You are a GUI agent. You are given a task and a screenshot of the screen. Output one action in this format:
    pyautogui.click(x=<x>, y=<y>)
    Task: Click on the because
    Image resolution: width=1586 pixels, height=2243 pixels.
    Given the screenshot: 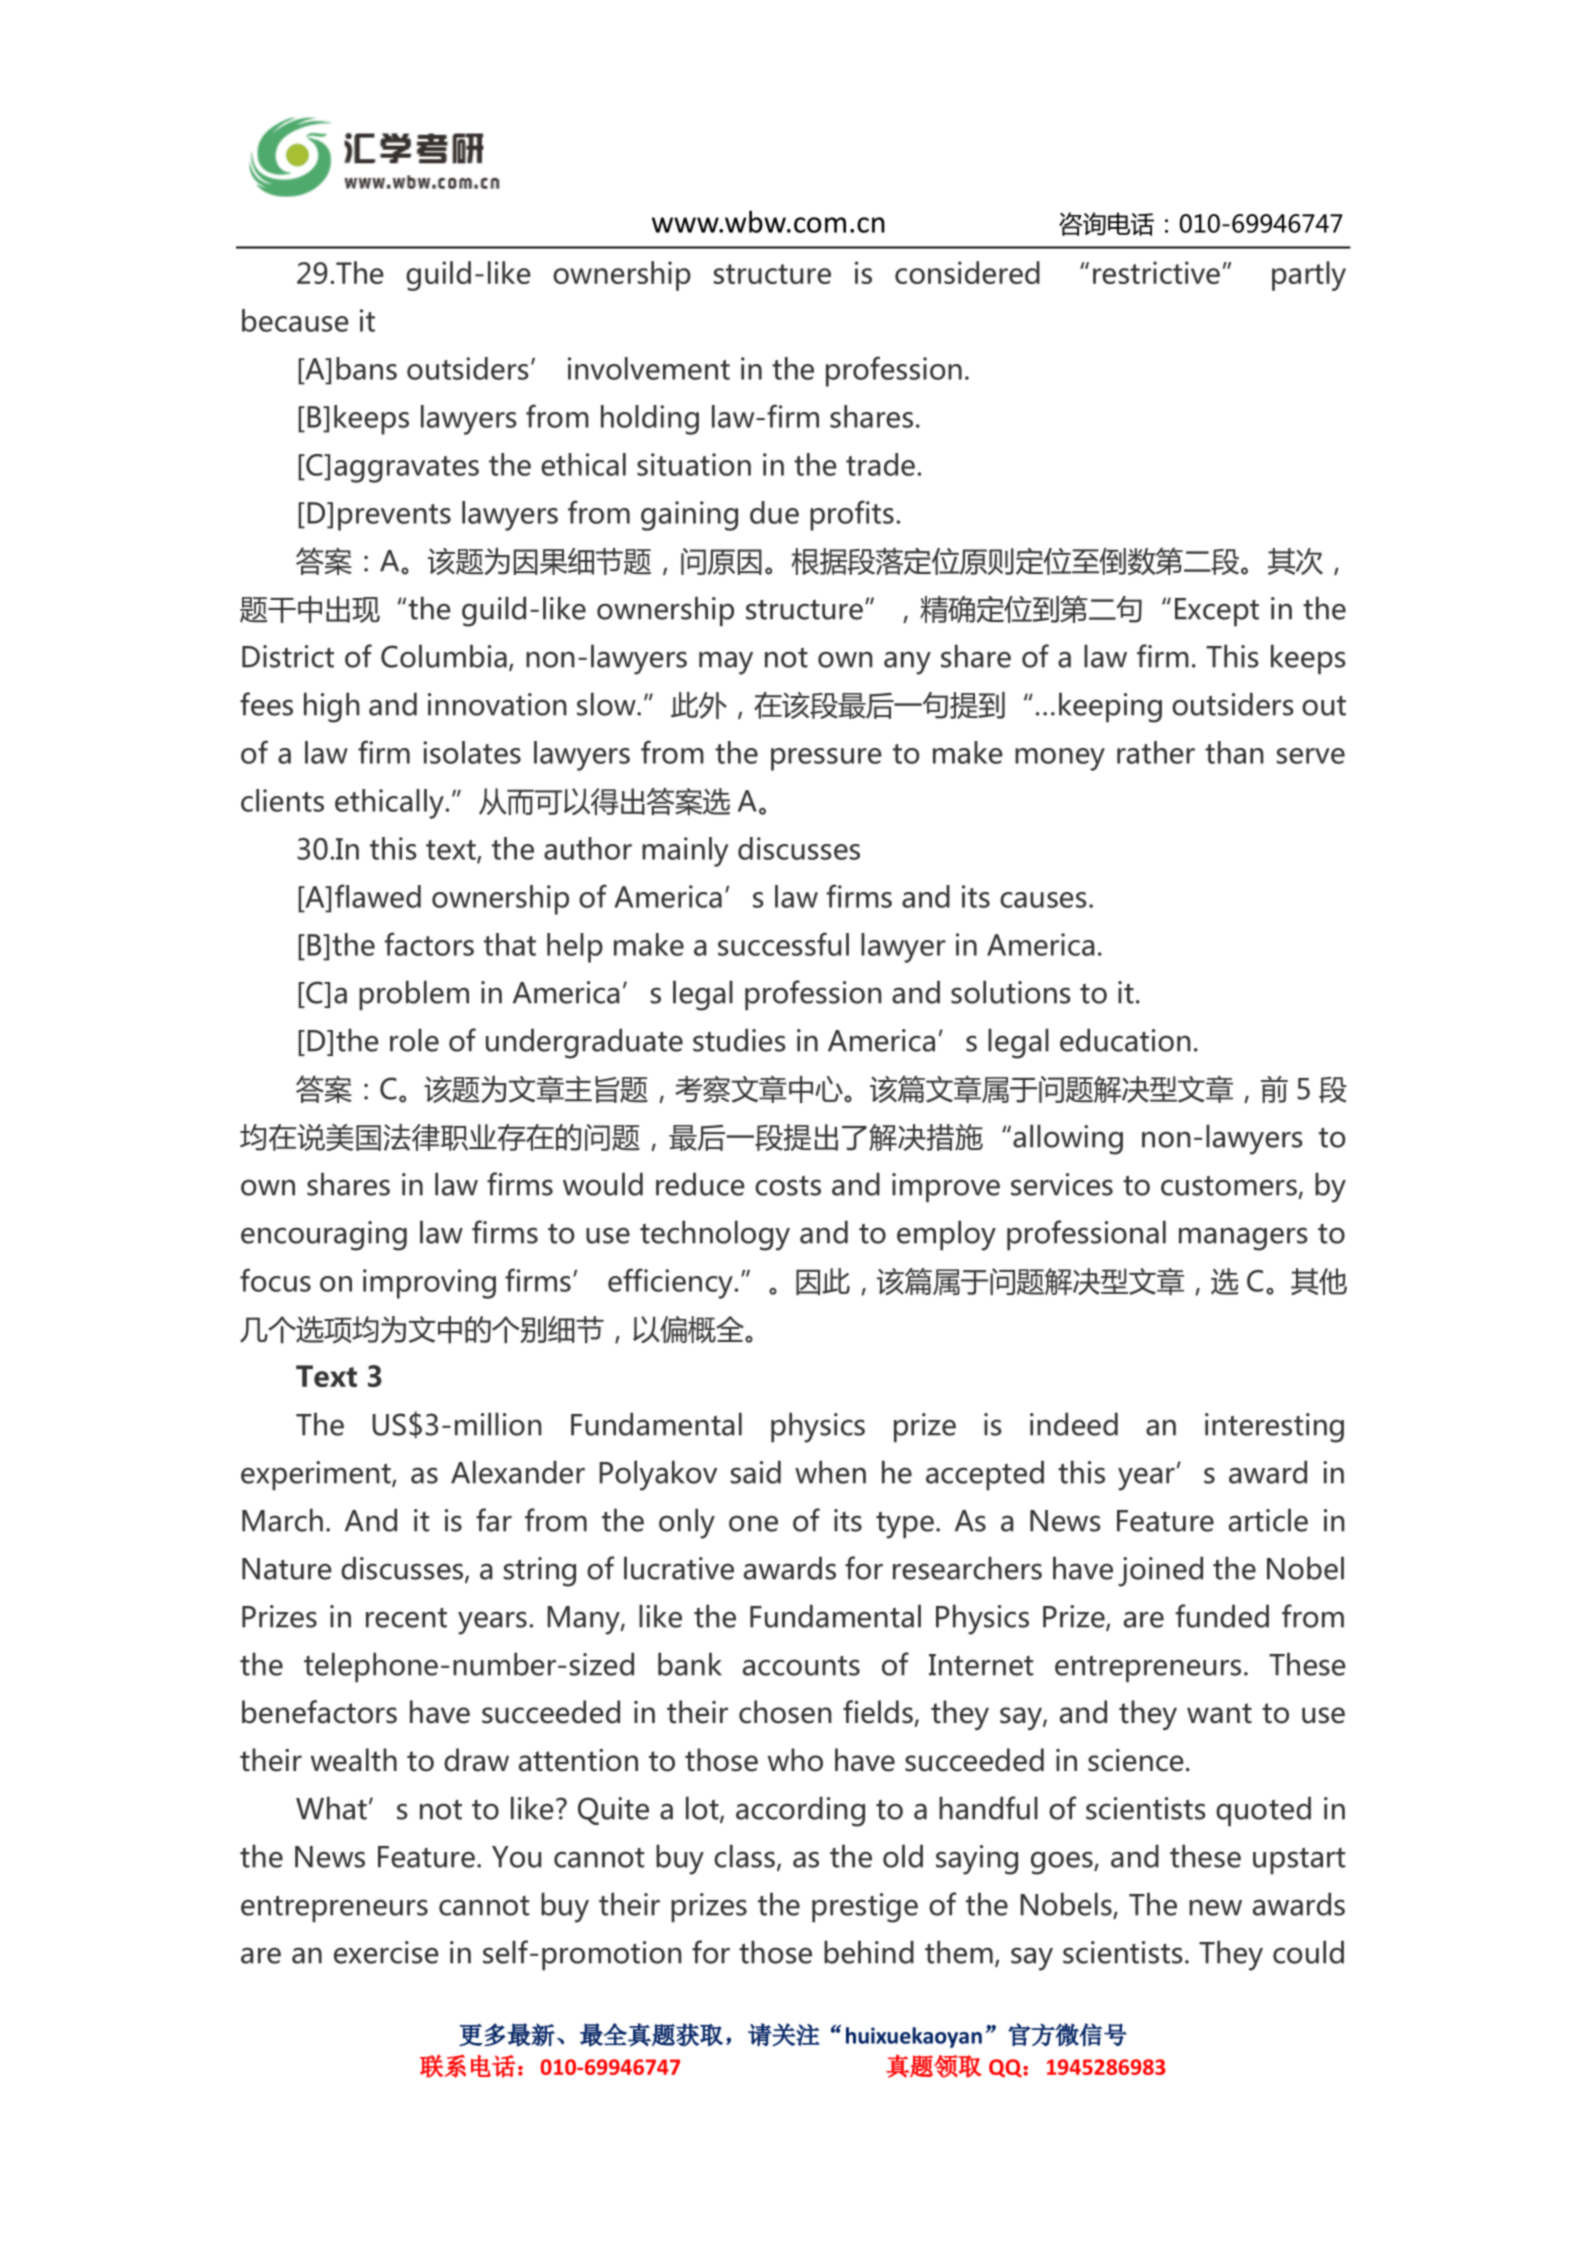 What is the action you would take?
    pyautogui.click(x=295, y=320)
